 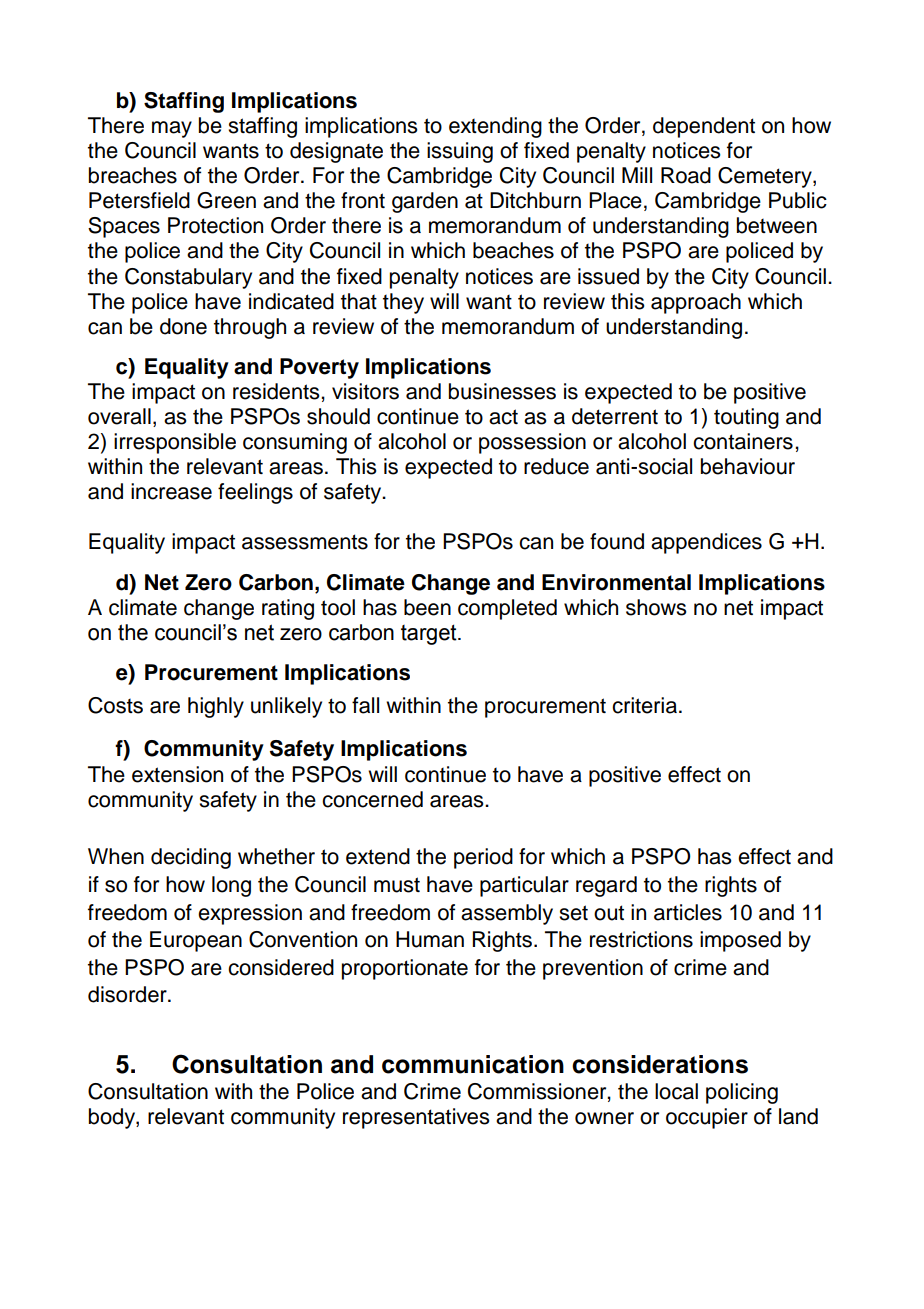 I want to click on period, so click(x=483, y=858).
